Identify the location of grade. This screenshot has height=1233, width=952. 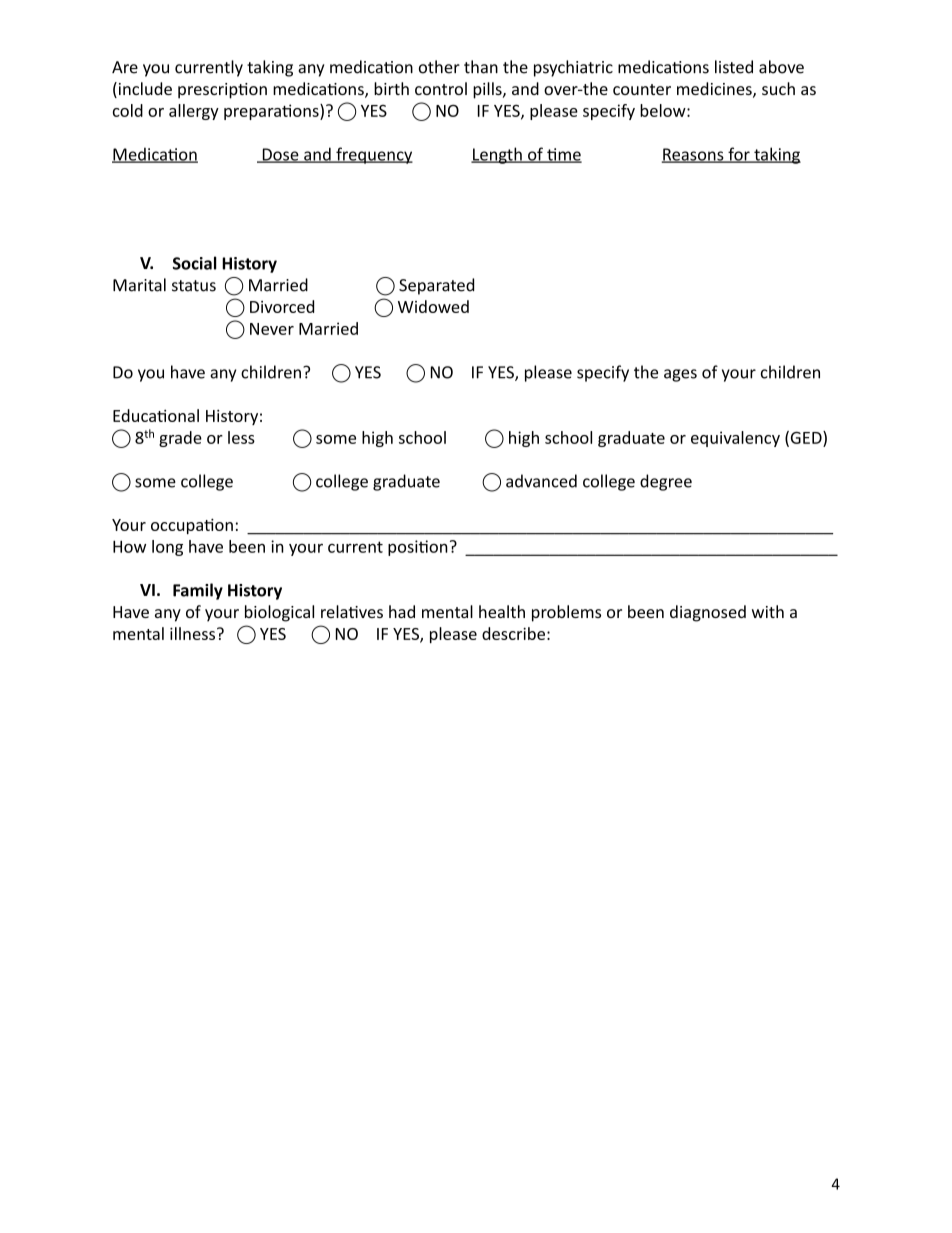
(180, 439).
